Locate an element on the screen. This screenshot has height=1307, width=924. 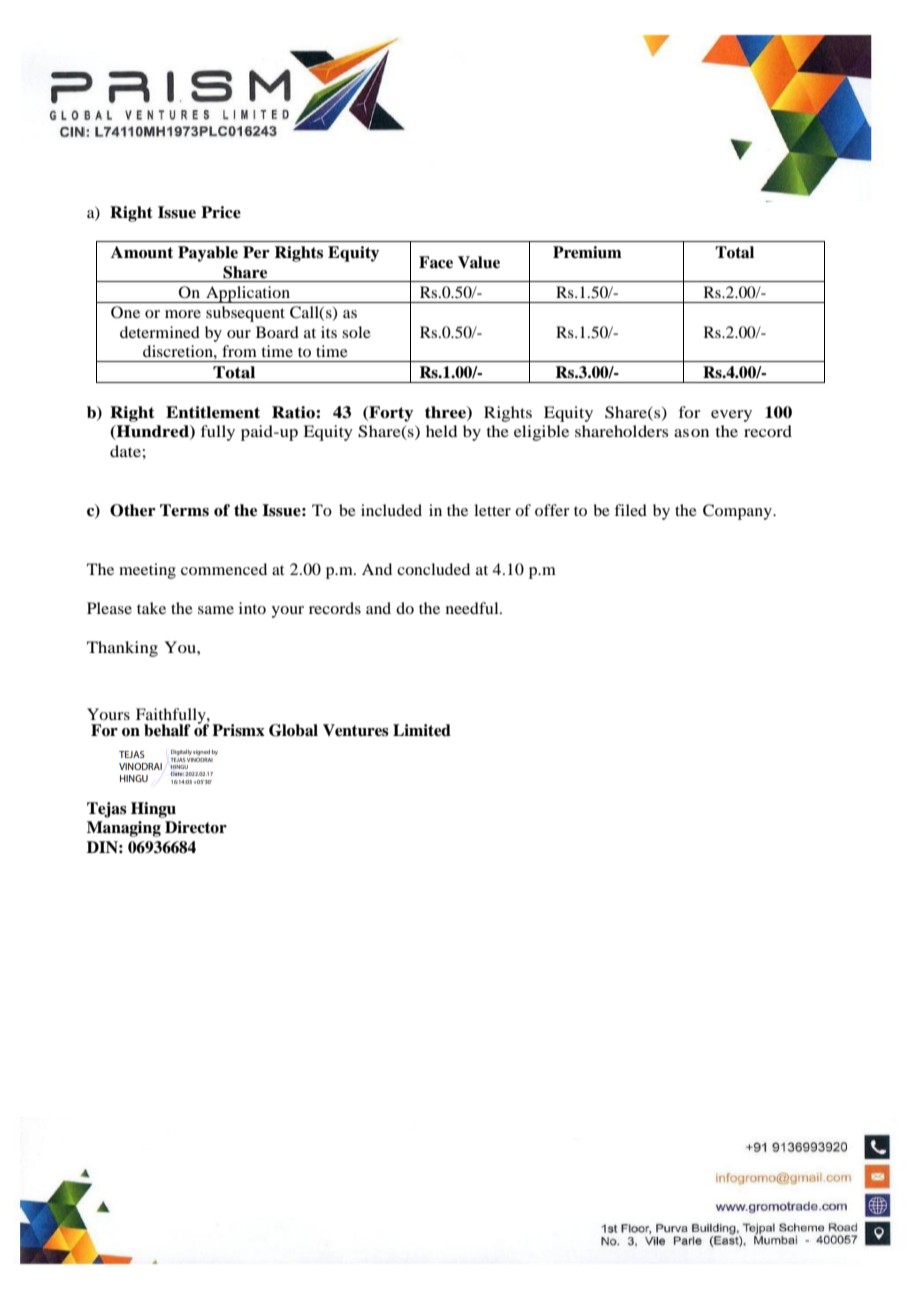
Face is located at coordinates (436, 262).
